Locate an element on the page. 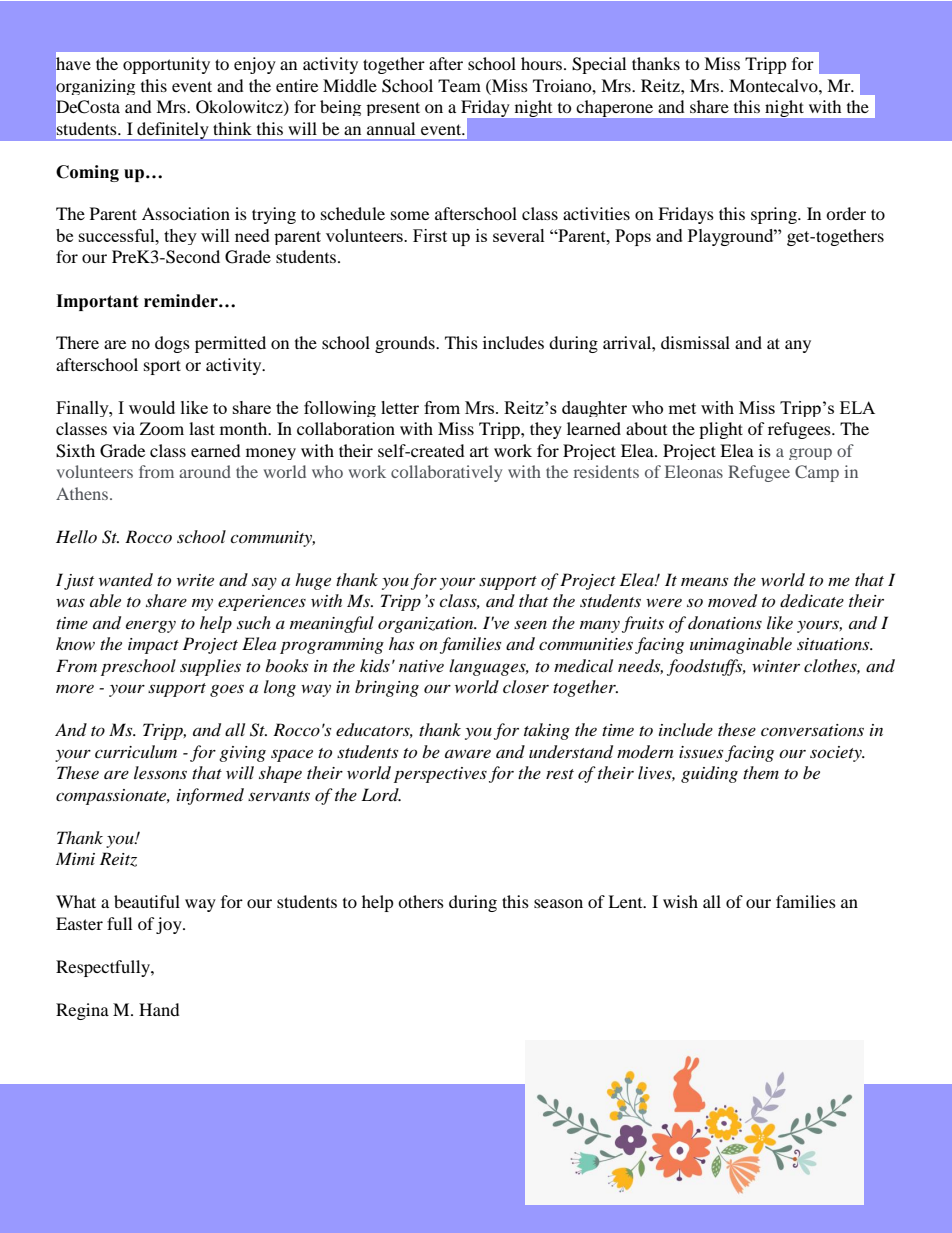  Team is located at coordinates (459, 85).
